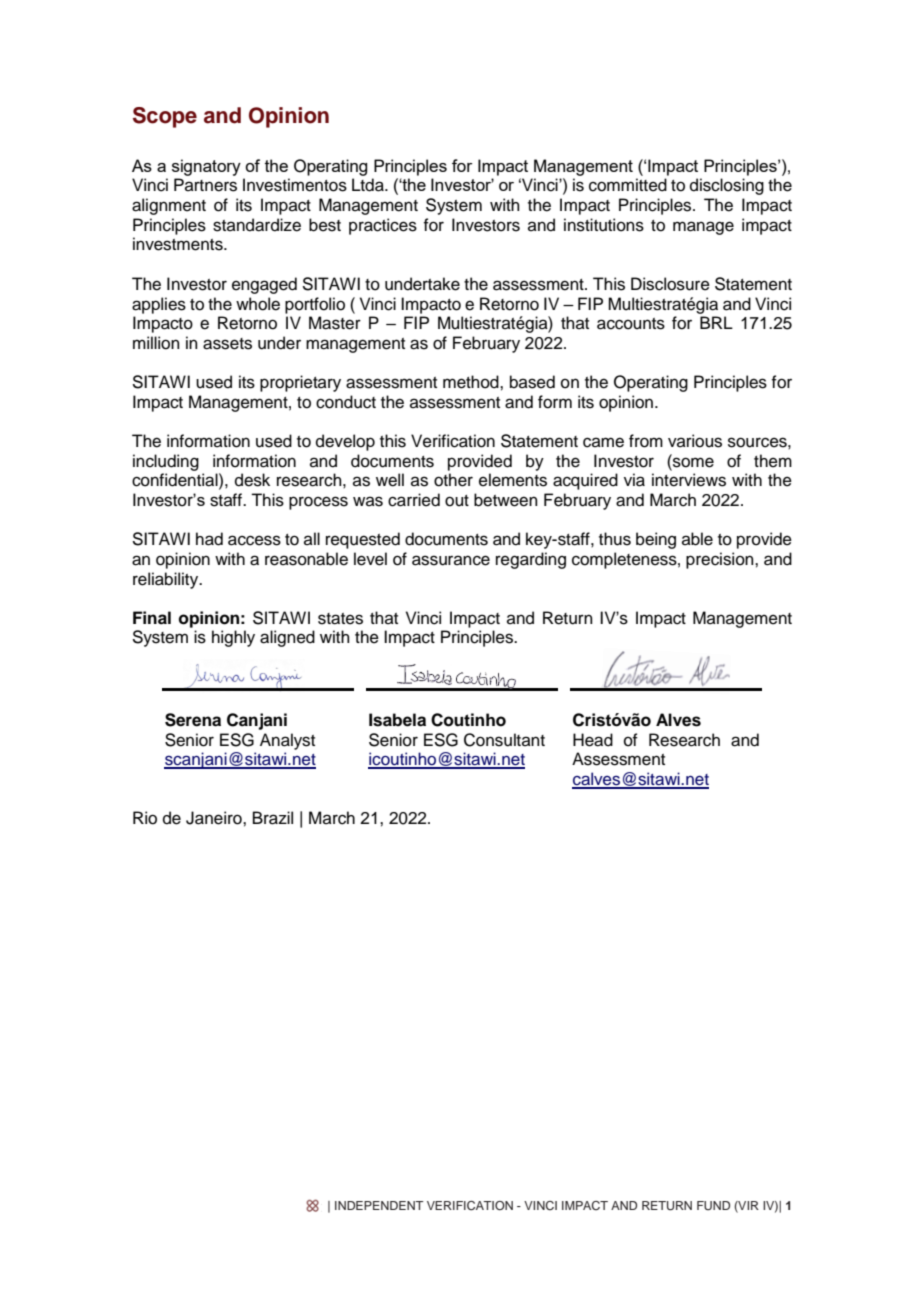 The width and height of the page is (924, 1308). What do you see at coordinates (721, 560) in the page?
I see `precision` at bounding box center [721, 560].
